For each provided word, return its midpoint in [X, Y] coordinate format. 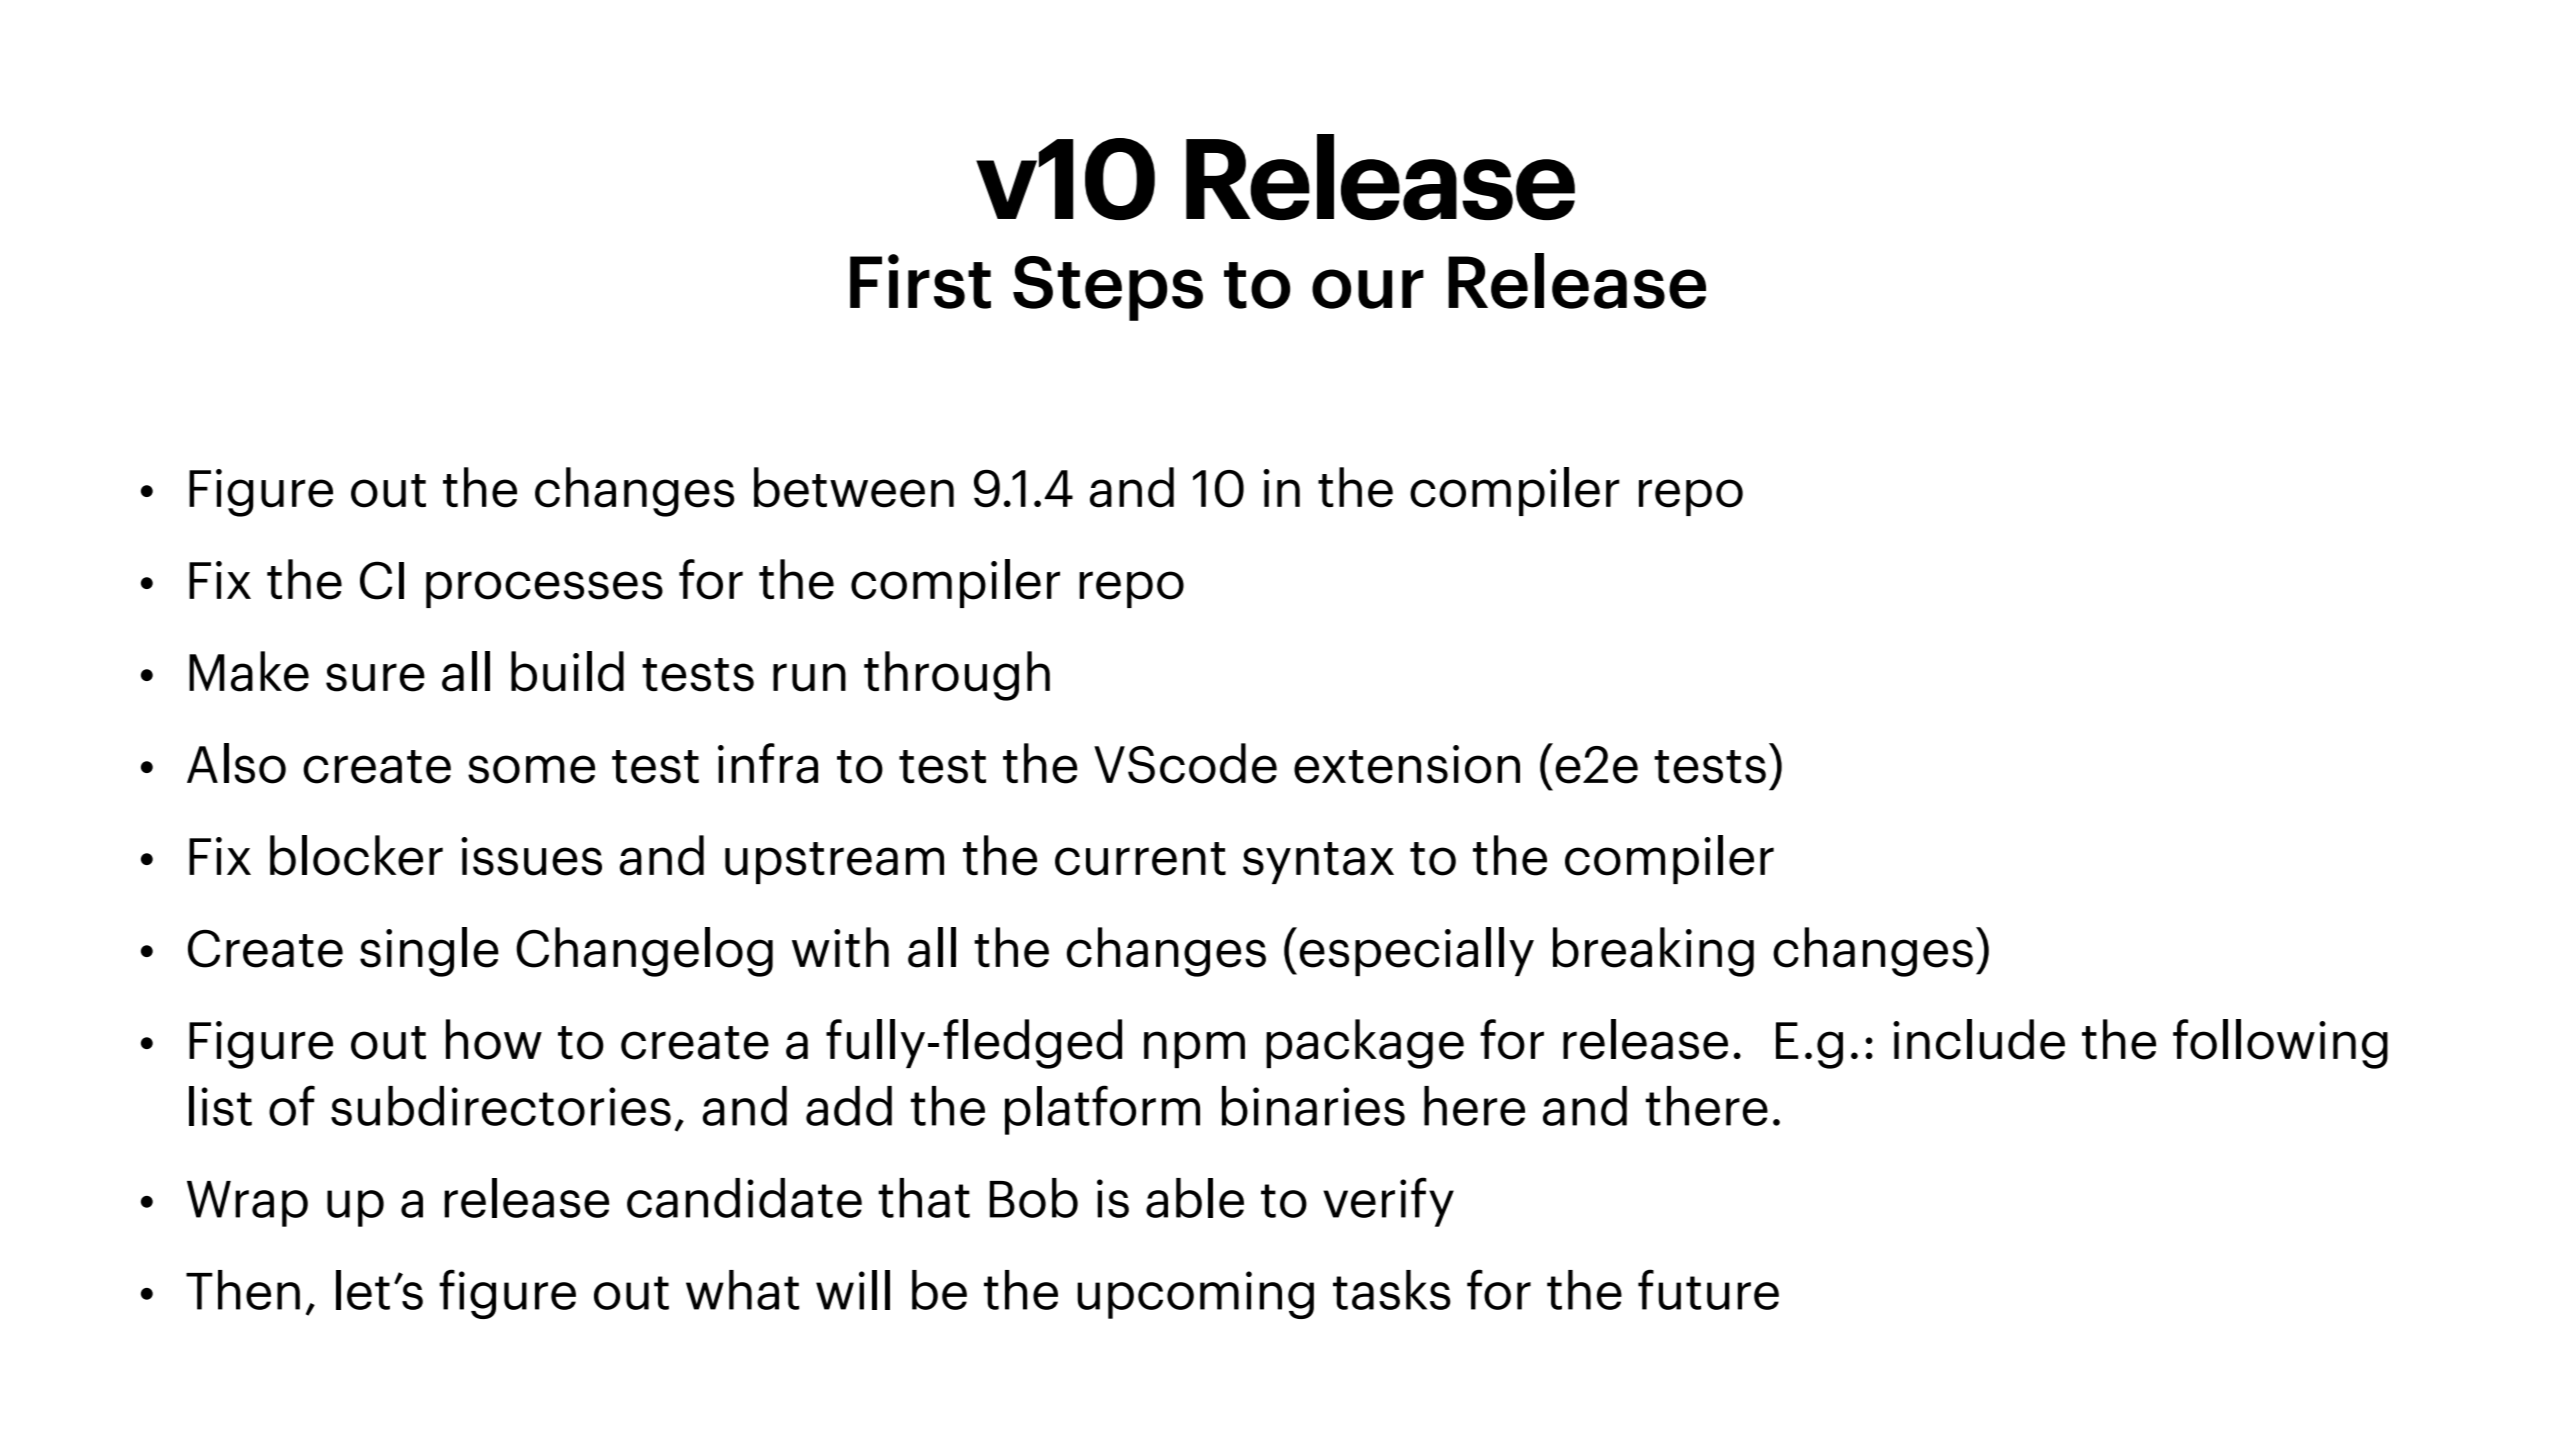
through [957, 676]
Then [243, 1290]
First [920, 281]
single [429, 952]
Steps [1108, 288]
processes [544, 589]
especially [1417, 951]
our [1368, 289]
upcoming [1195, 1295]
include [1979, 1039]
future [1708, 1289]
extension [1407, 764]
